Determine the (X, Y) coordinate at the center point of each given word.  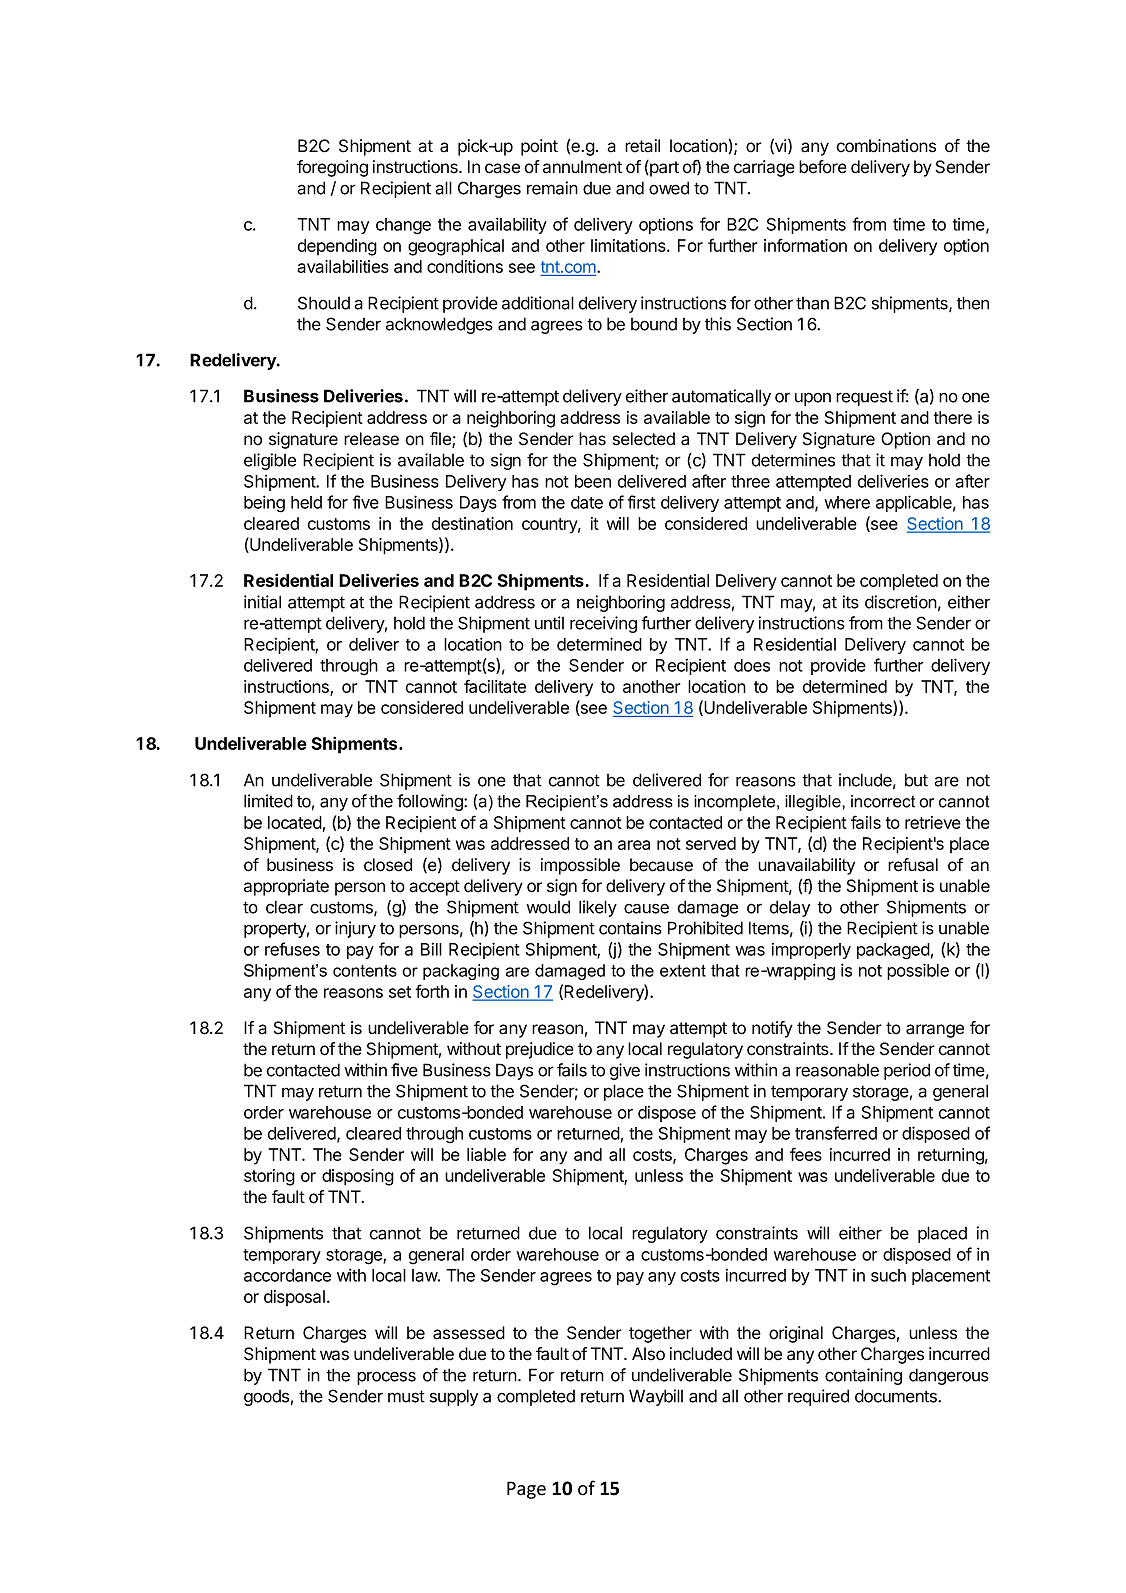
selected (644, 439)
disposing (358, 1177)
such (888, 1275)
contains (630, 928)
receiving (603, 624)
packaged (893, 951)
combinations (886, 146)
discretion (901, 602)
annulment (582, 167)
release (371, 439)
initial (262, 602)
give (624, 1071)
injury (355, 929)
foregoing (332, 168)
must (406, 1396)
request (864, 398)
